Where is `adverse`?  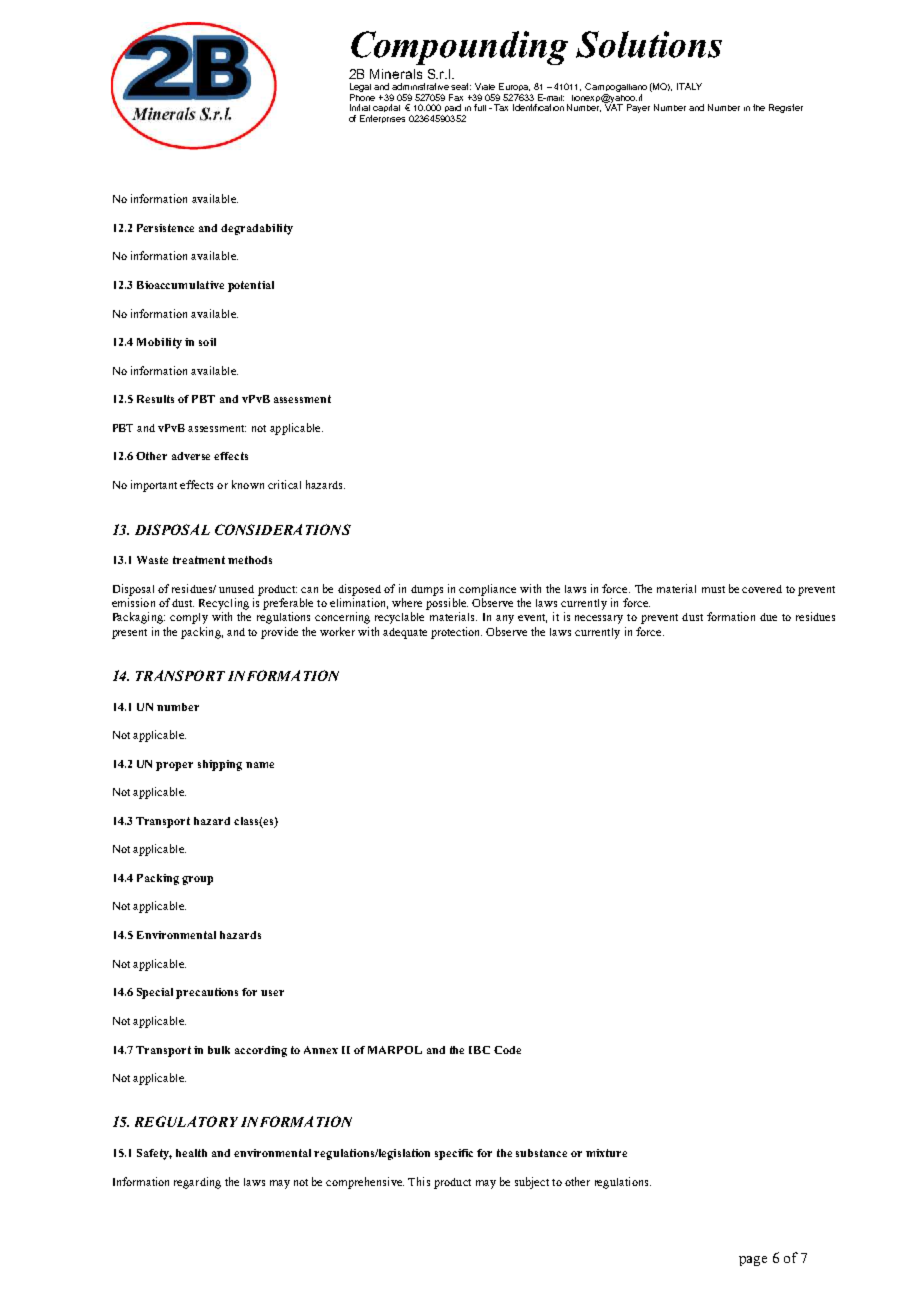 adverse is located at coordinates (191, 456).
